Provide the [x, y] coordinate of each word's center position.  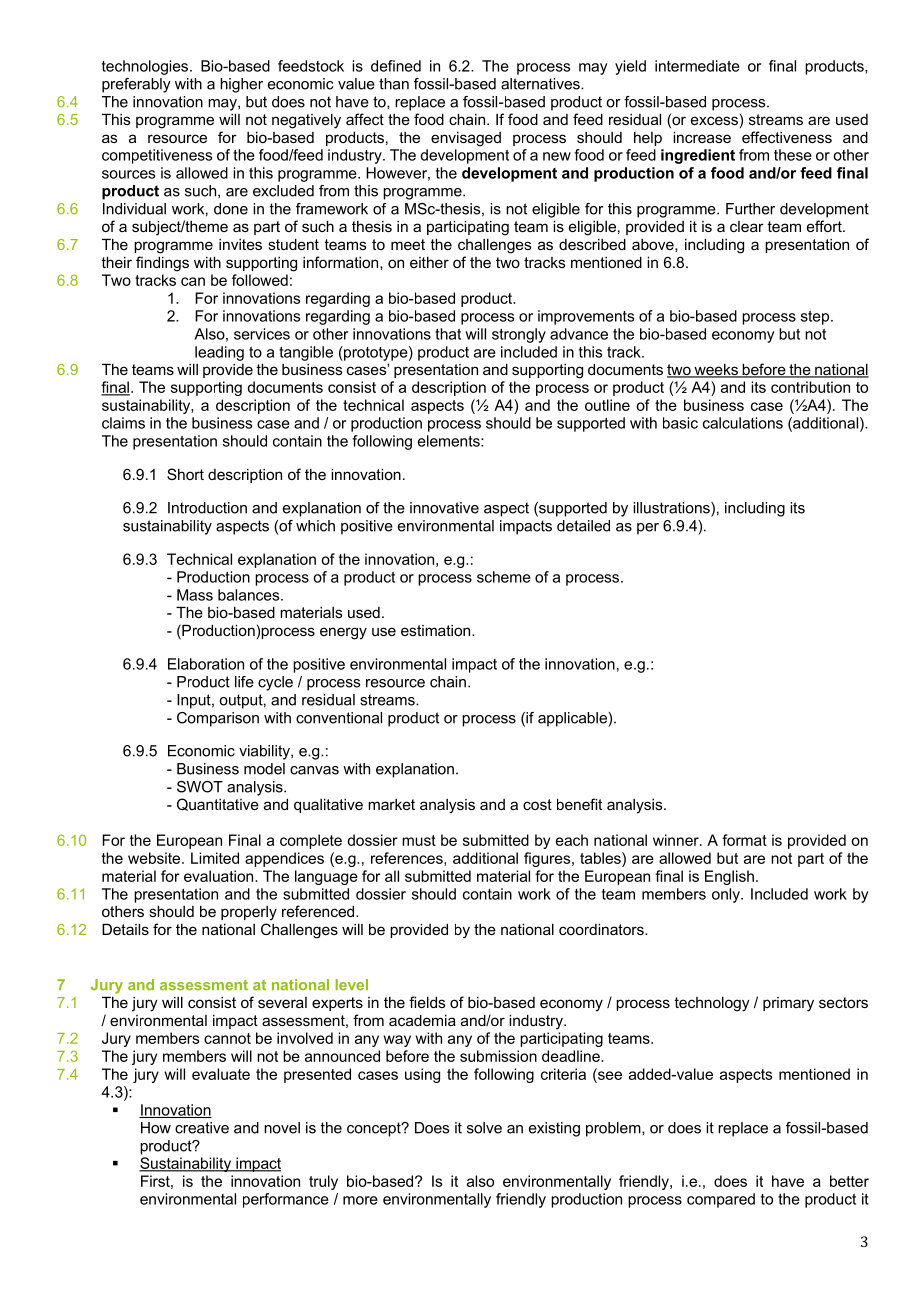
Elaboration [206, 664]
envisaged [466, 139]
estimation [437, 630]
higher [241, 85]
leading [219, 353]
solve [484, 1128]
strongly [519, 335]
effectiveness [787, 137]
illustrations [672, 509]
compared [721, 1200]
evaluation [220, 876]
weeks [716, 370]
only [727, 895]
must [419, 840]
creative [202, 1128]
